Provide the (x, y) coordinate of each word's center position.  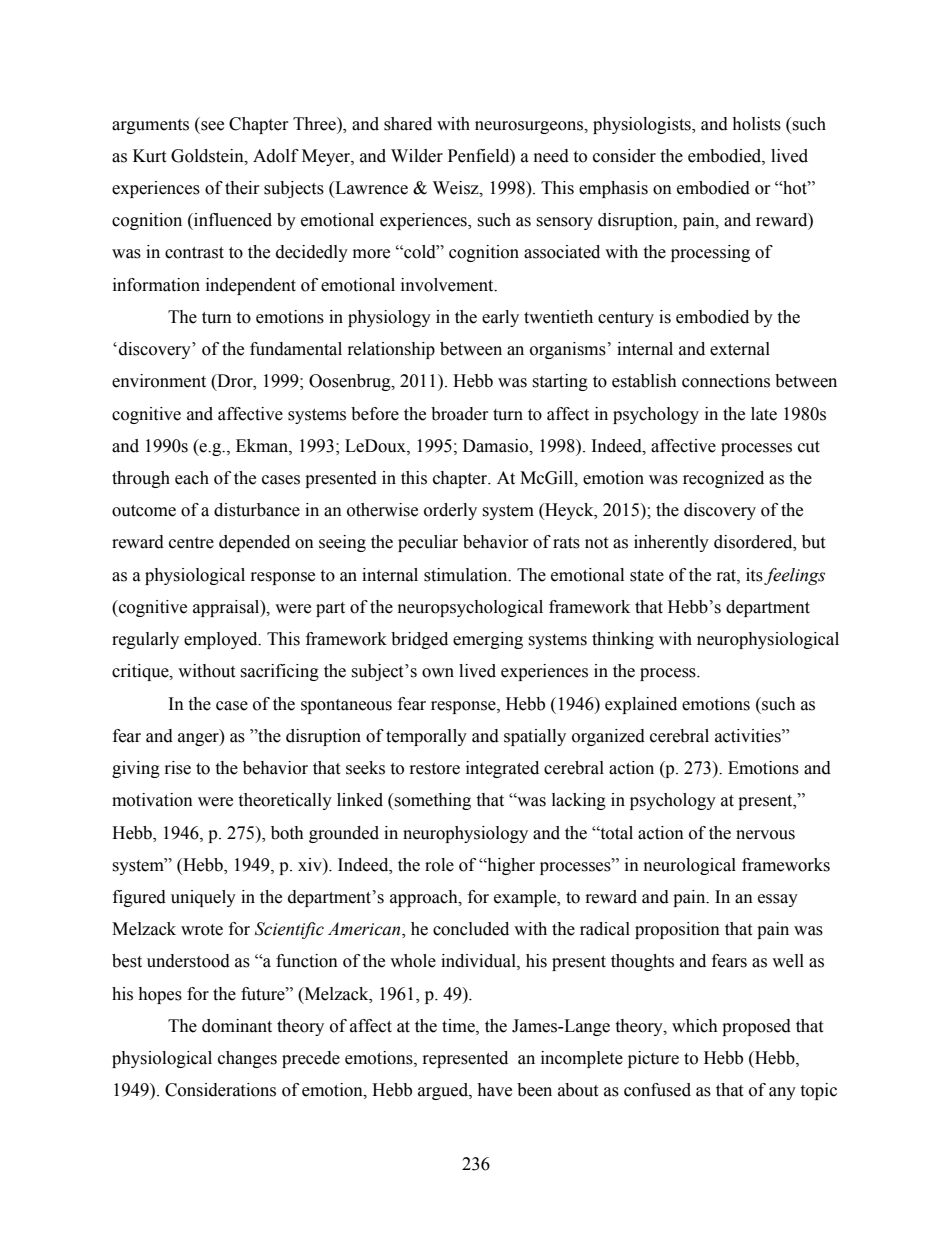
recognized (723, 479)
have (494, 1090)
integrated (502, 769)
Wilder (417, 156)
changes (247, 1059)
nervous (765, 835)
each (192, 478)
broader (460, 414)
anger (199, 739)
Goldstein (208, 156)
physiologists (643, 125)
